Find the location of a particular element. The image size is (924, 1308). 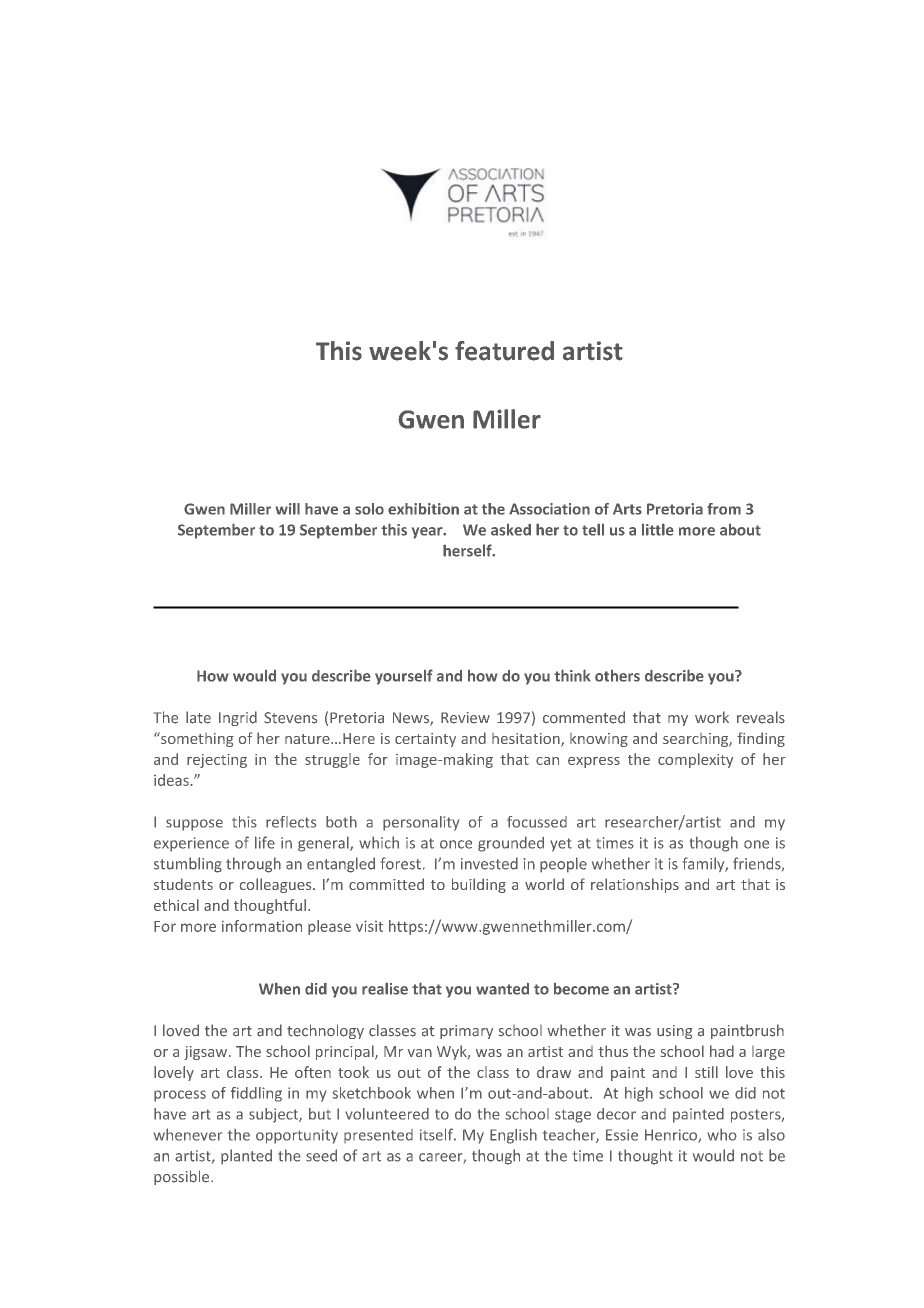

featured is located at coordinates (504, 351).
